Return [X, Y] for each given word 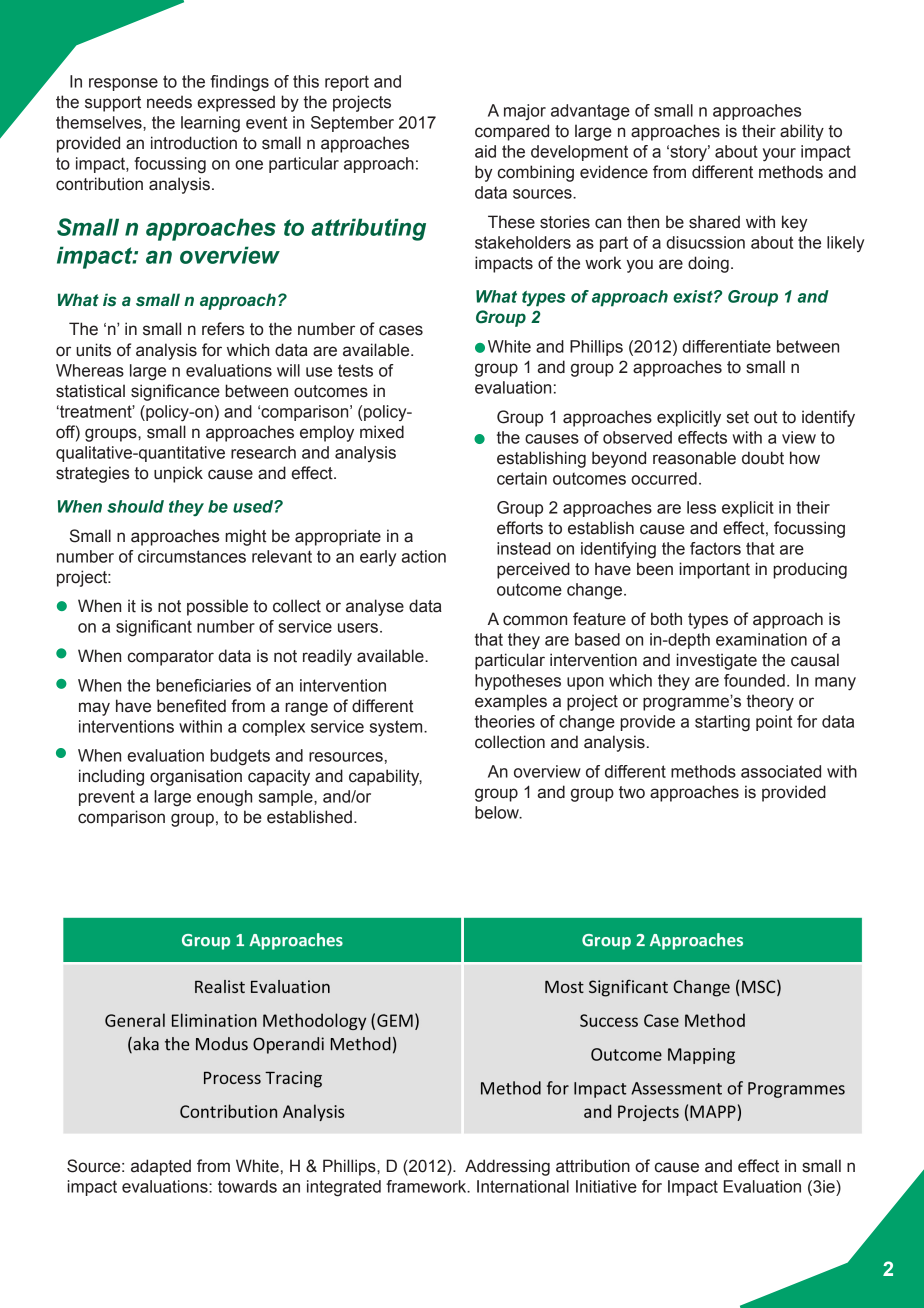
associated [781, 771]
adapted [161, 1167]
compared [512, 132]
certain [522, 478]
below [498, 812]
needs [169, 102]
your [779, 155]
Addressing [507, 1167]
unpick [178, 474]
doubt [763, 458]
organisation [196, 777]
